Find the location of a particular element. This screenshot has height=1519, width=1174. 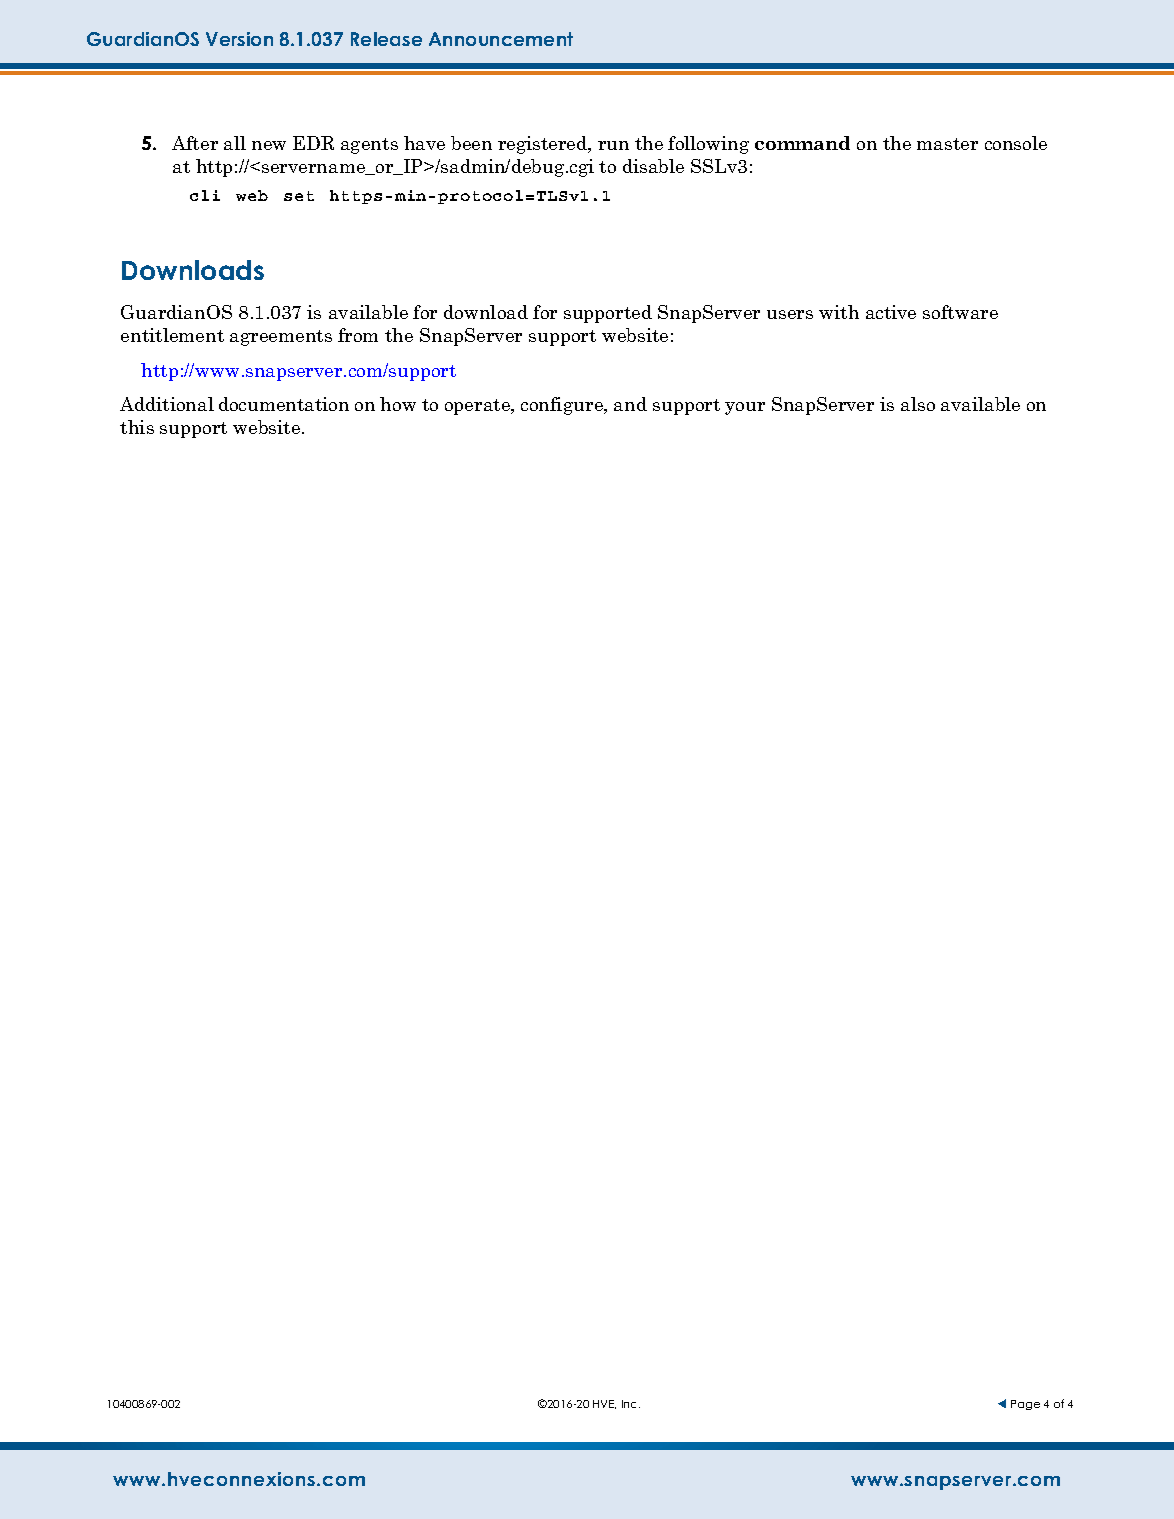

configure is located at coordinates (563, 406).
